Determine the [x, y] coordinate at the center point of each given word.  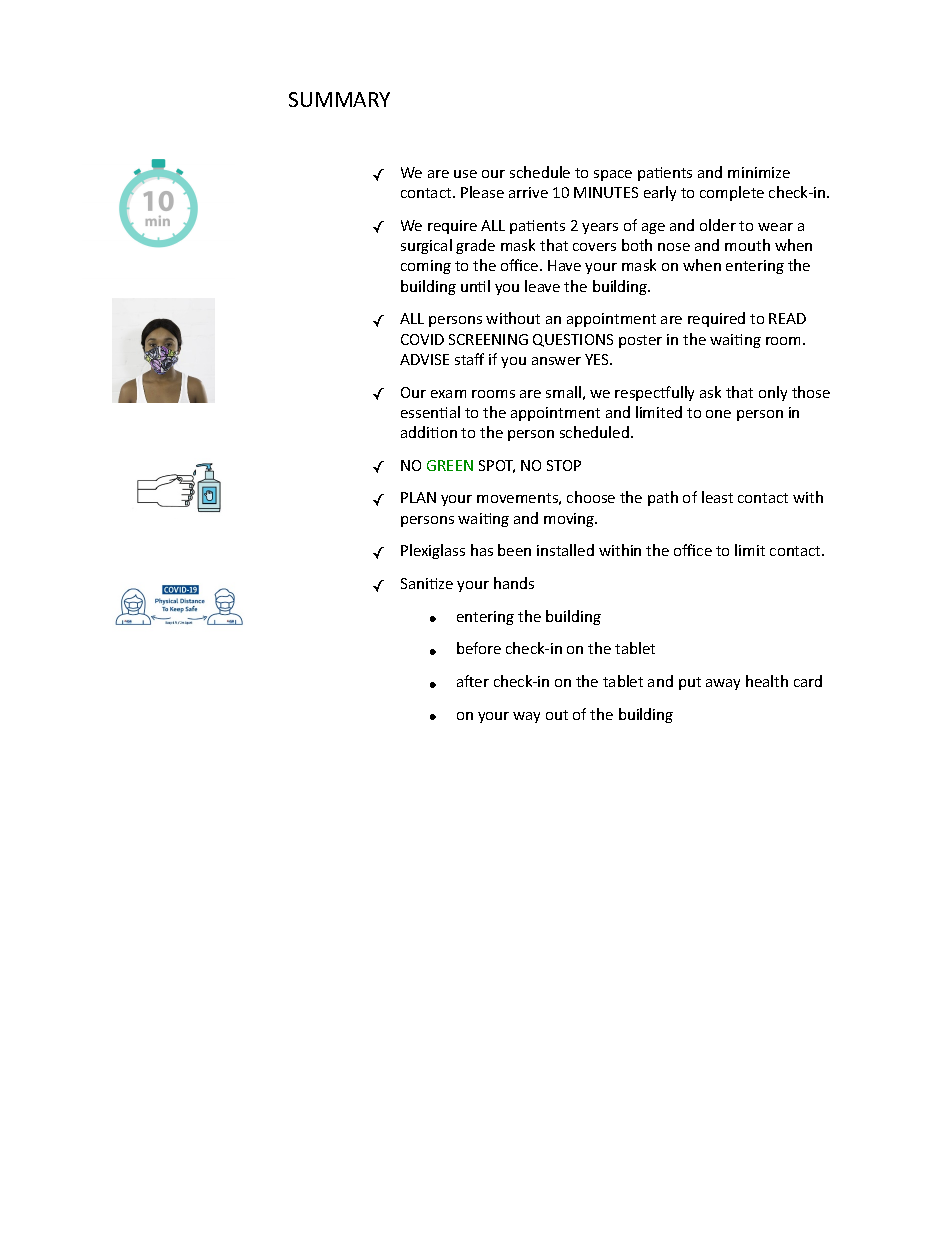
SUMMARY [339, 99]
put [690, 683]
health [767, 681]
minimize [759, 172]
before [479, 648]
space [613, 175]
